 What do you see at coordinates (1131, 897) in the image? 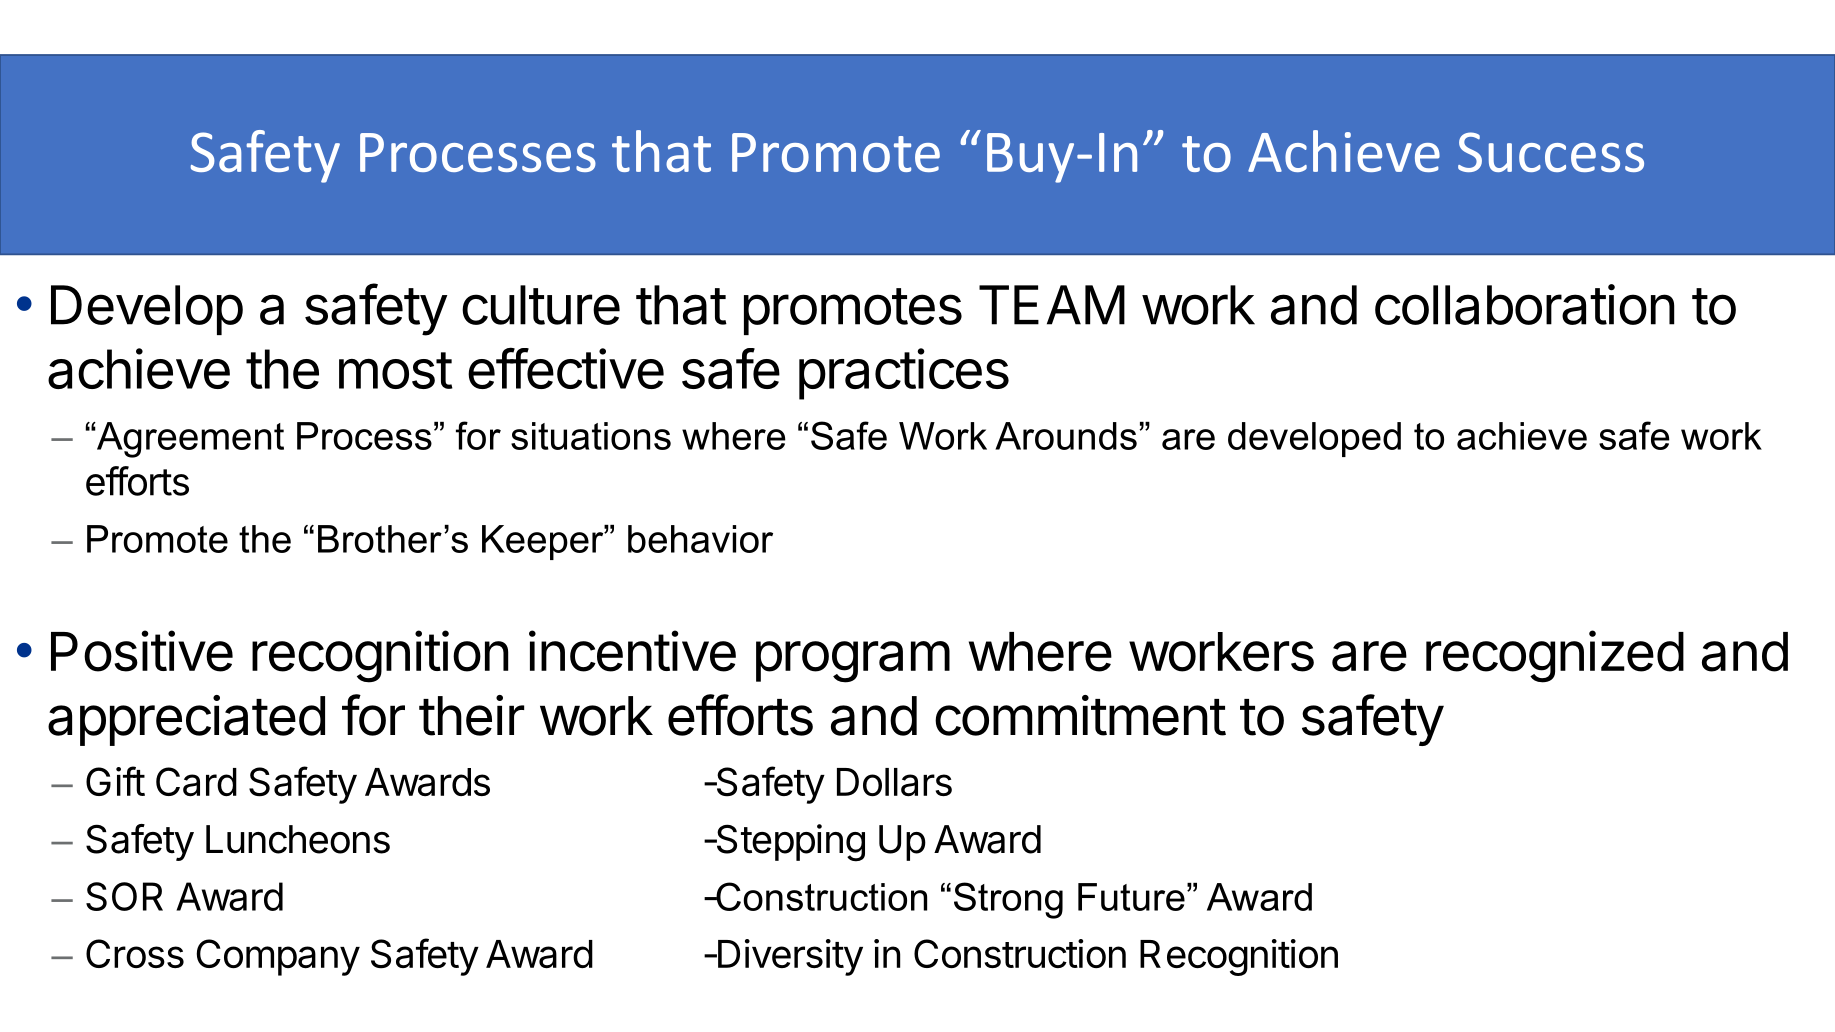
I see `Future` at bounding box center [1131, 897].
